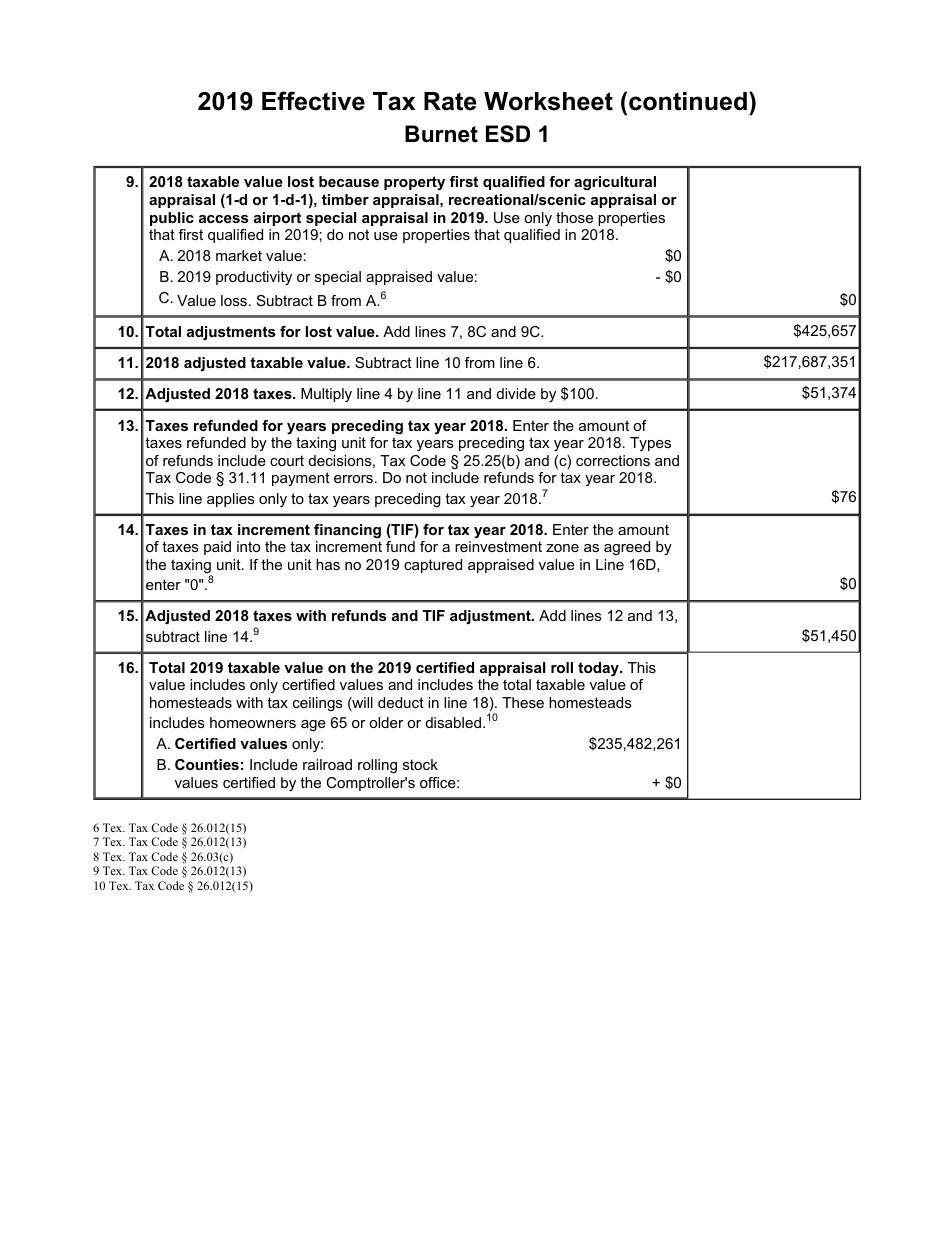  Describe the element at coordinates (627, 548) in the document. I see `agreed` at that location.
